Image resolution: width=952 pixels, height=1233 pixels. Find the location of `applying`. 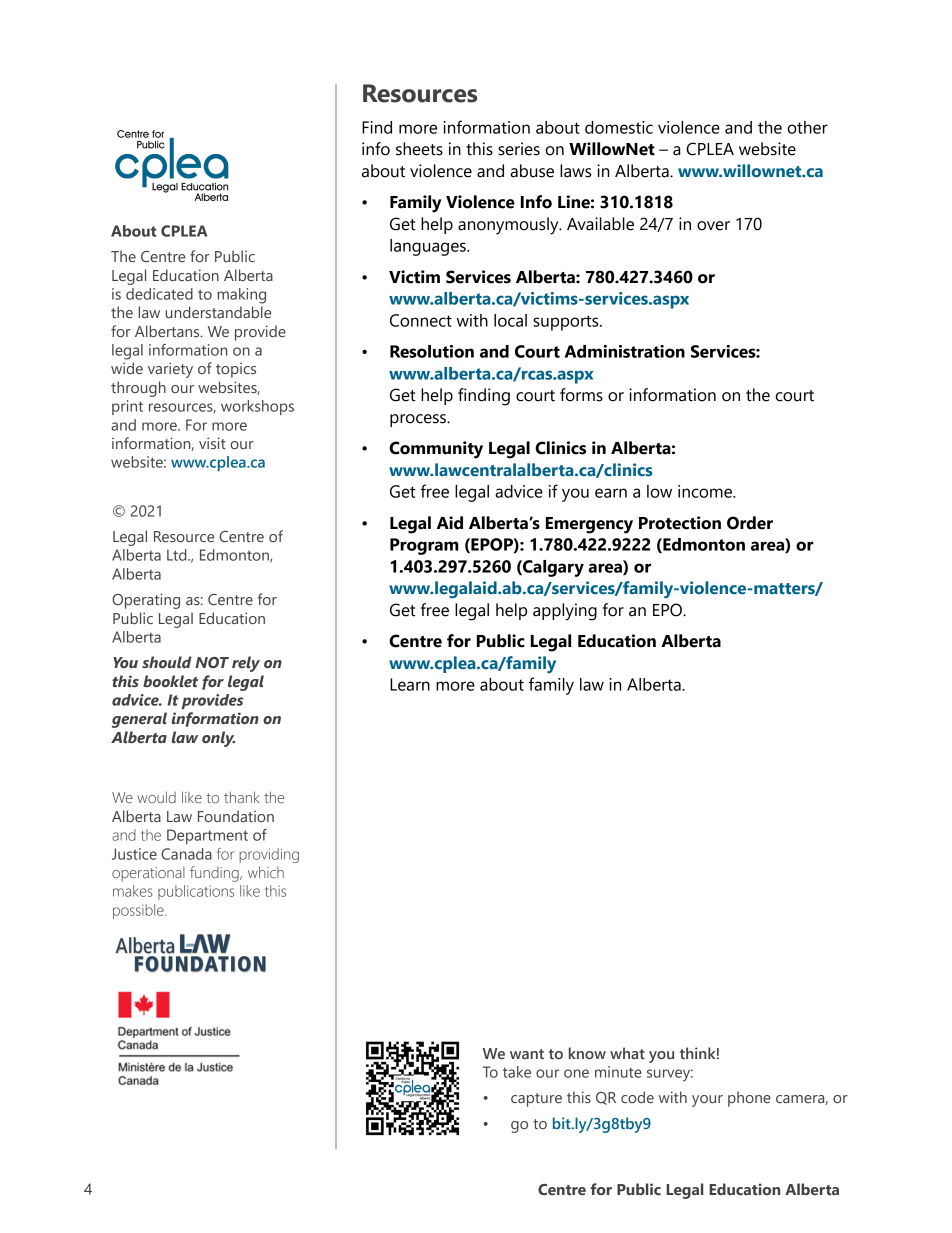

applying is located at coordinates (565, 612).
